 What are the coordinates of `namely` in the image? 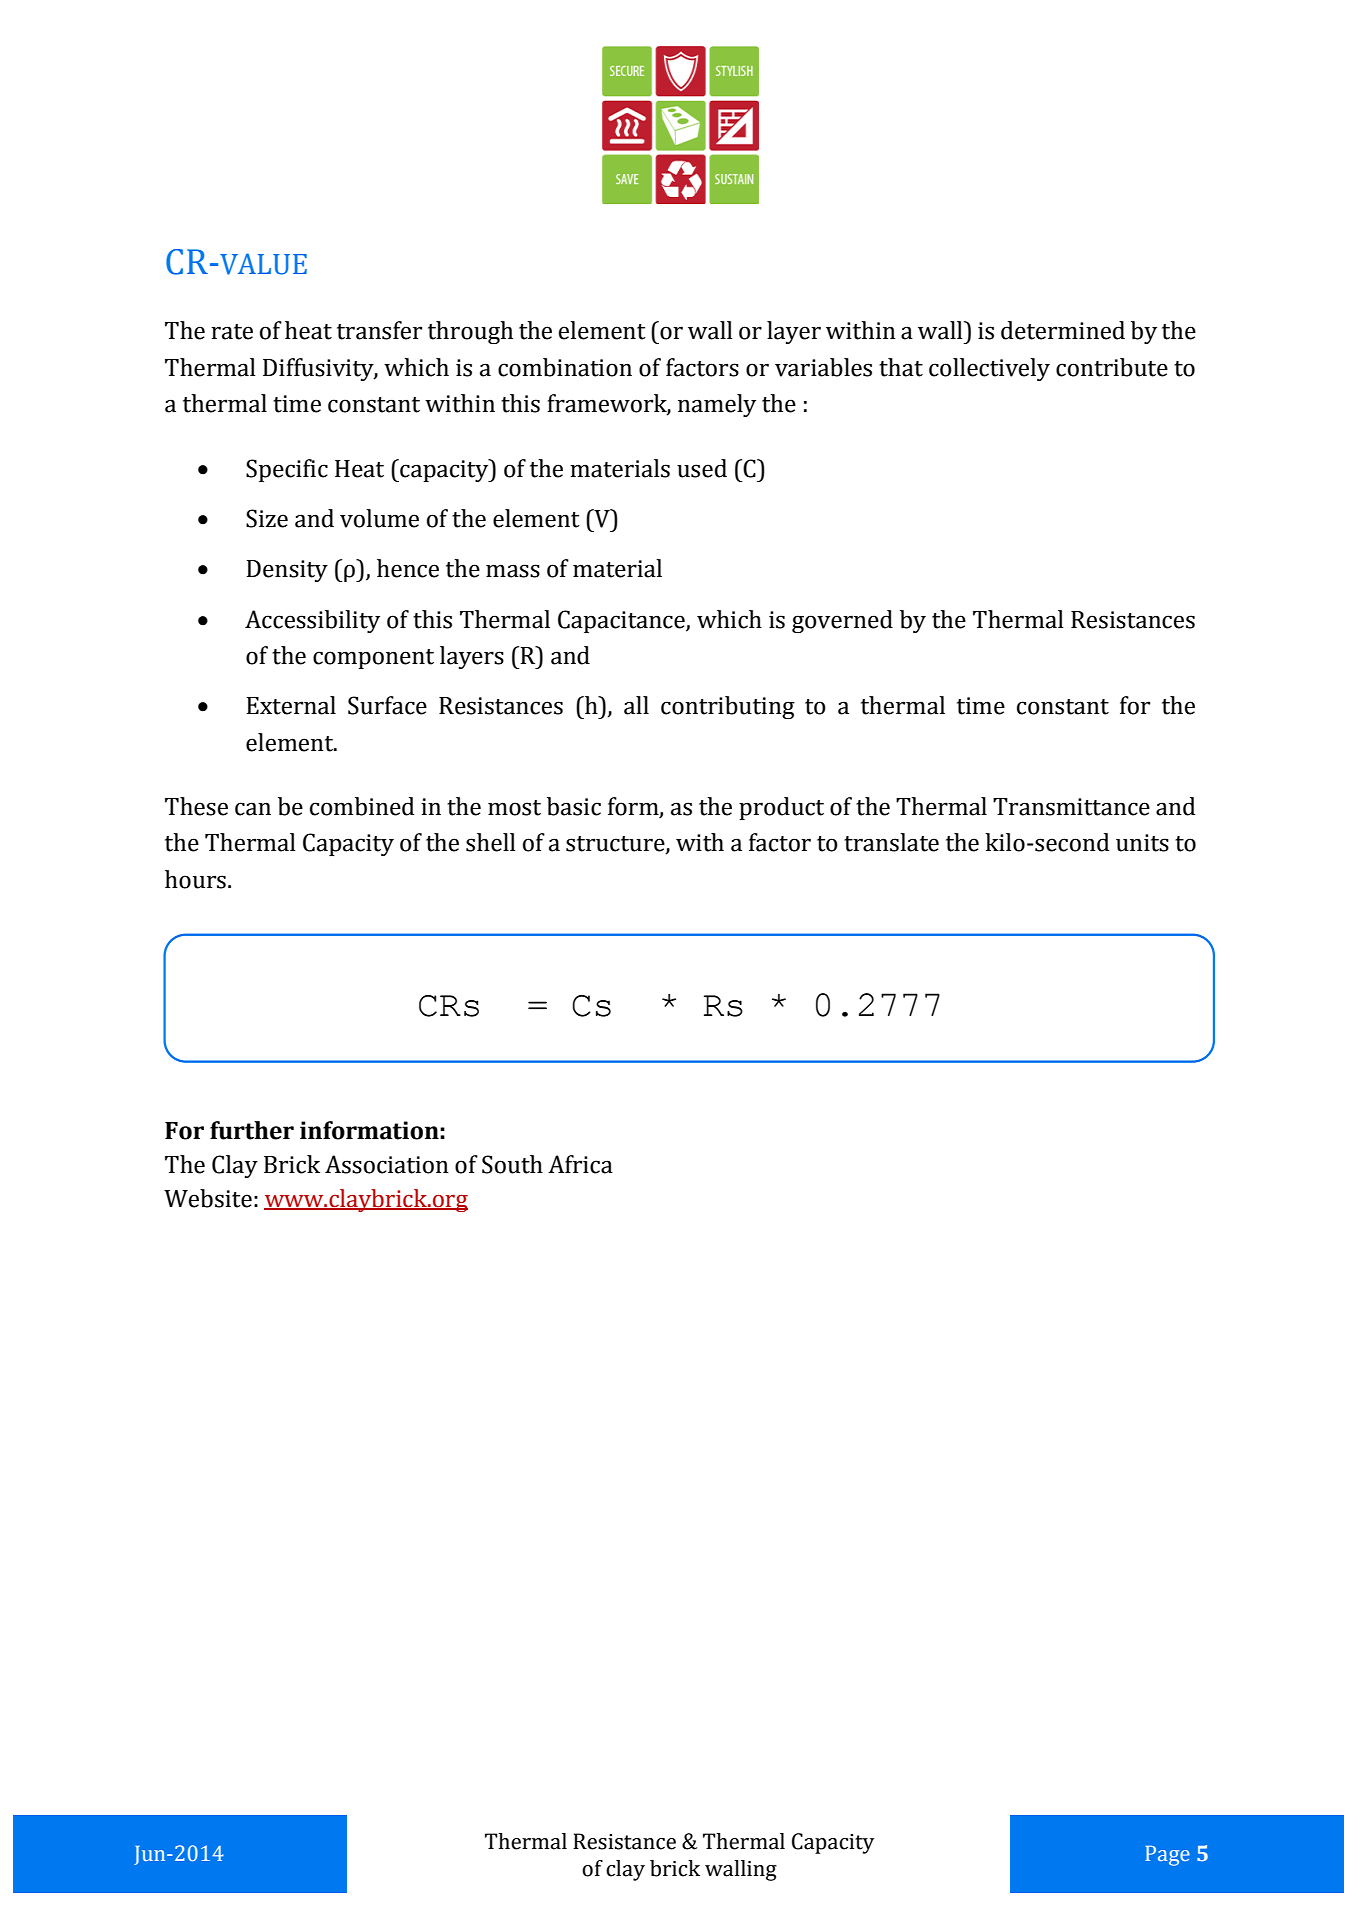 It's located at (717, 405).
